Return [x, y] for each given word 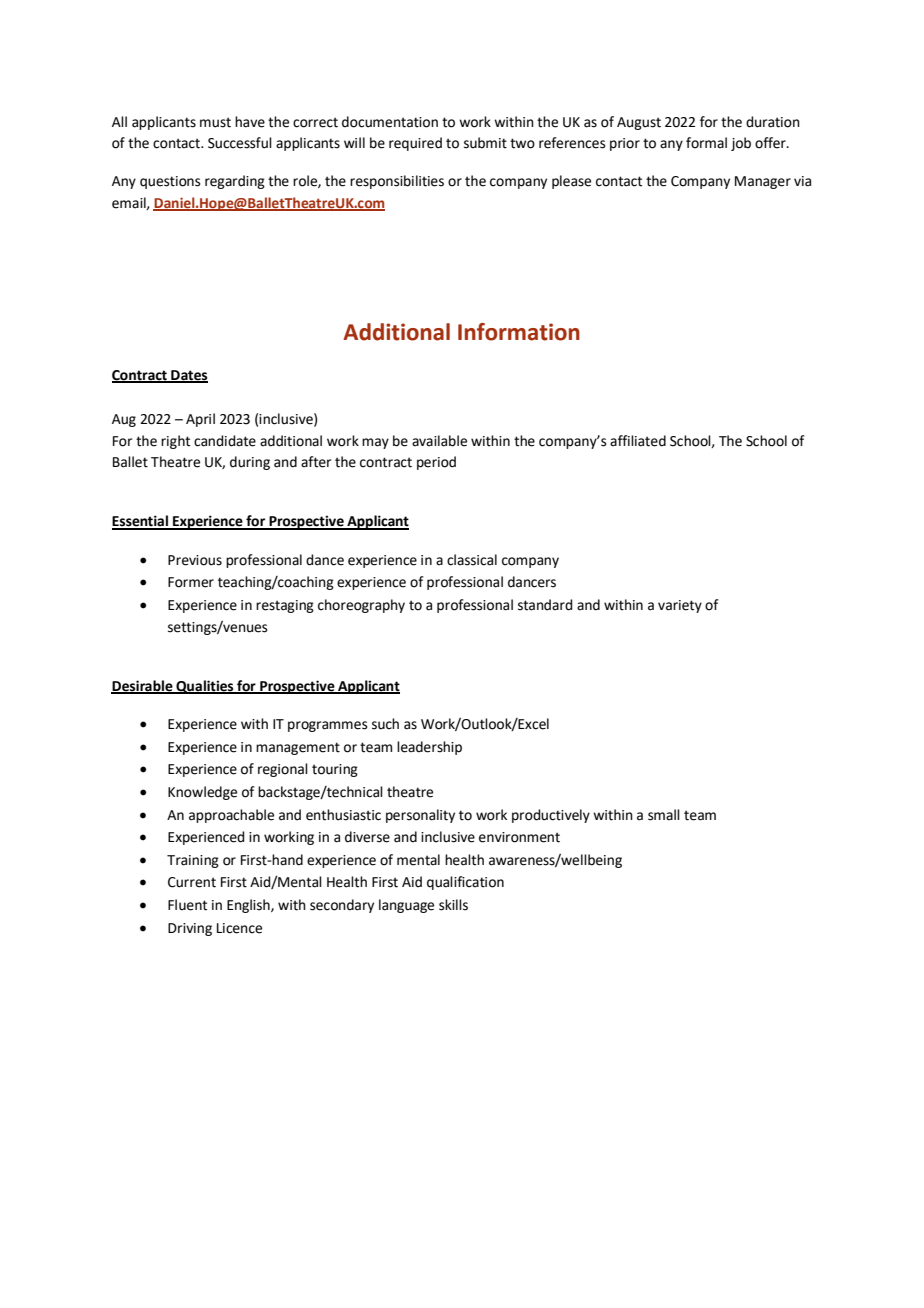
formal [706, 143]
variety [680, 606]
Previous [195, 560]
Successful [240, 143]
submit [485, 143]
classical [472, 560]
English [249, 906]
